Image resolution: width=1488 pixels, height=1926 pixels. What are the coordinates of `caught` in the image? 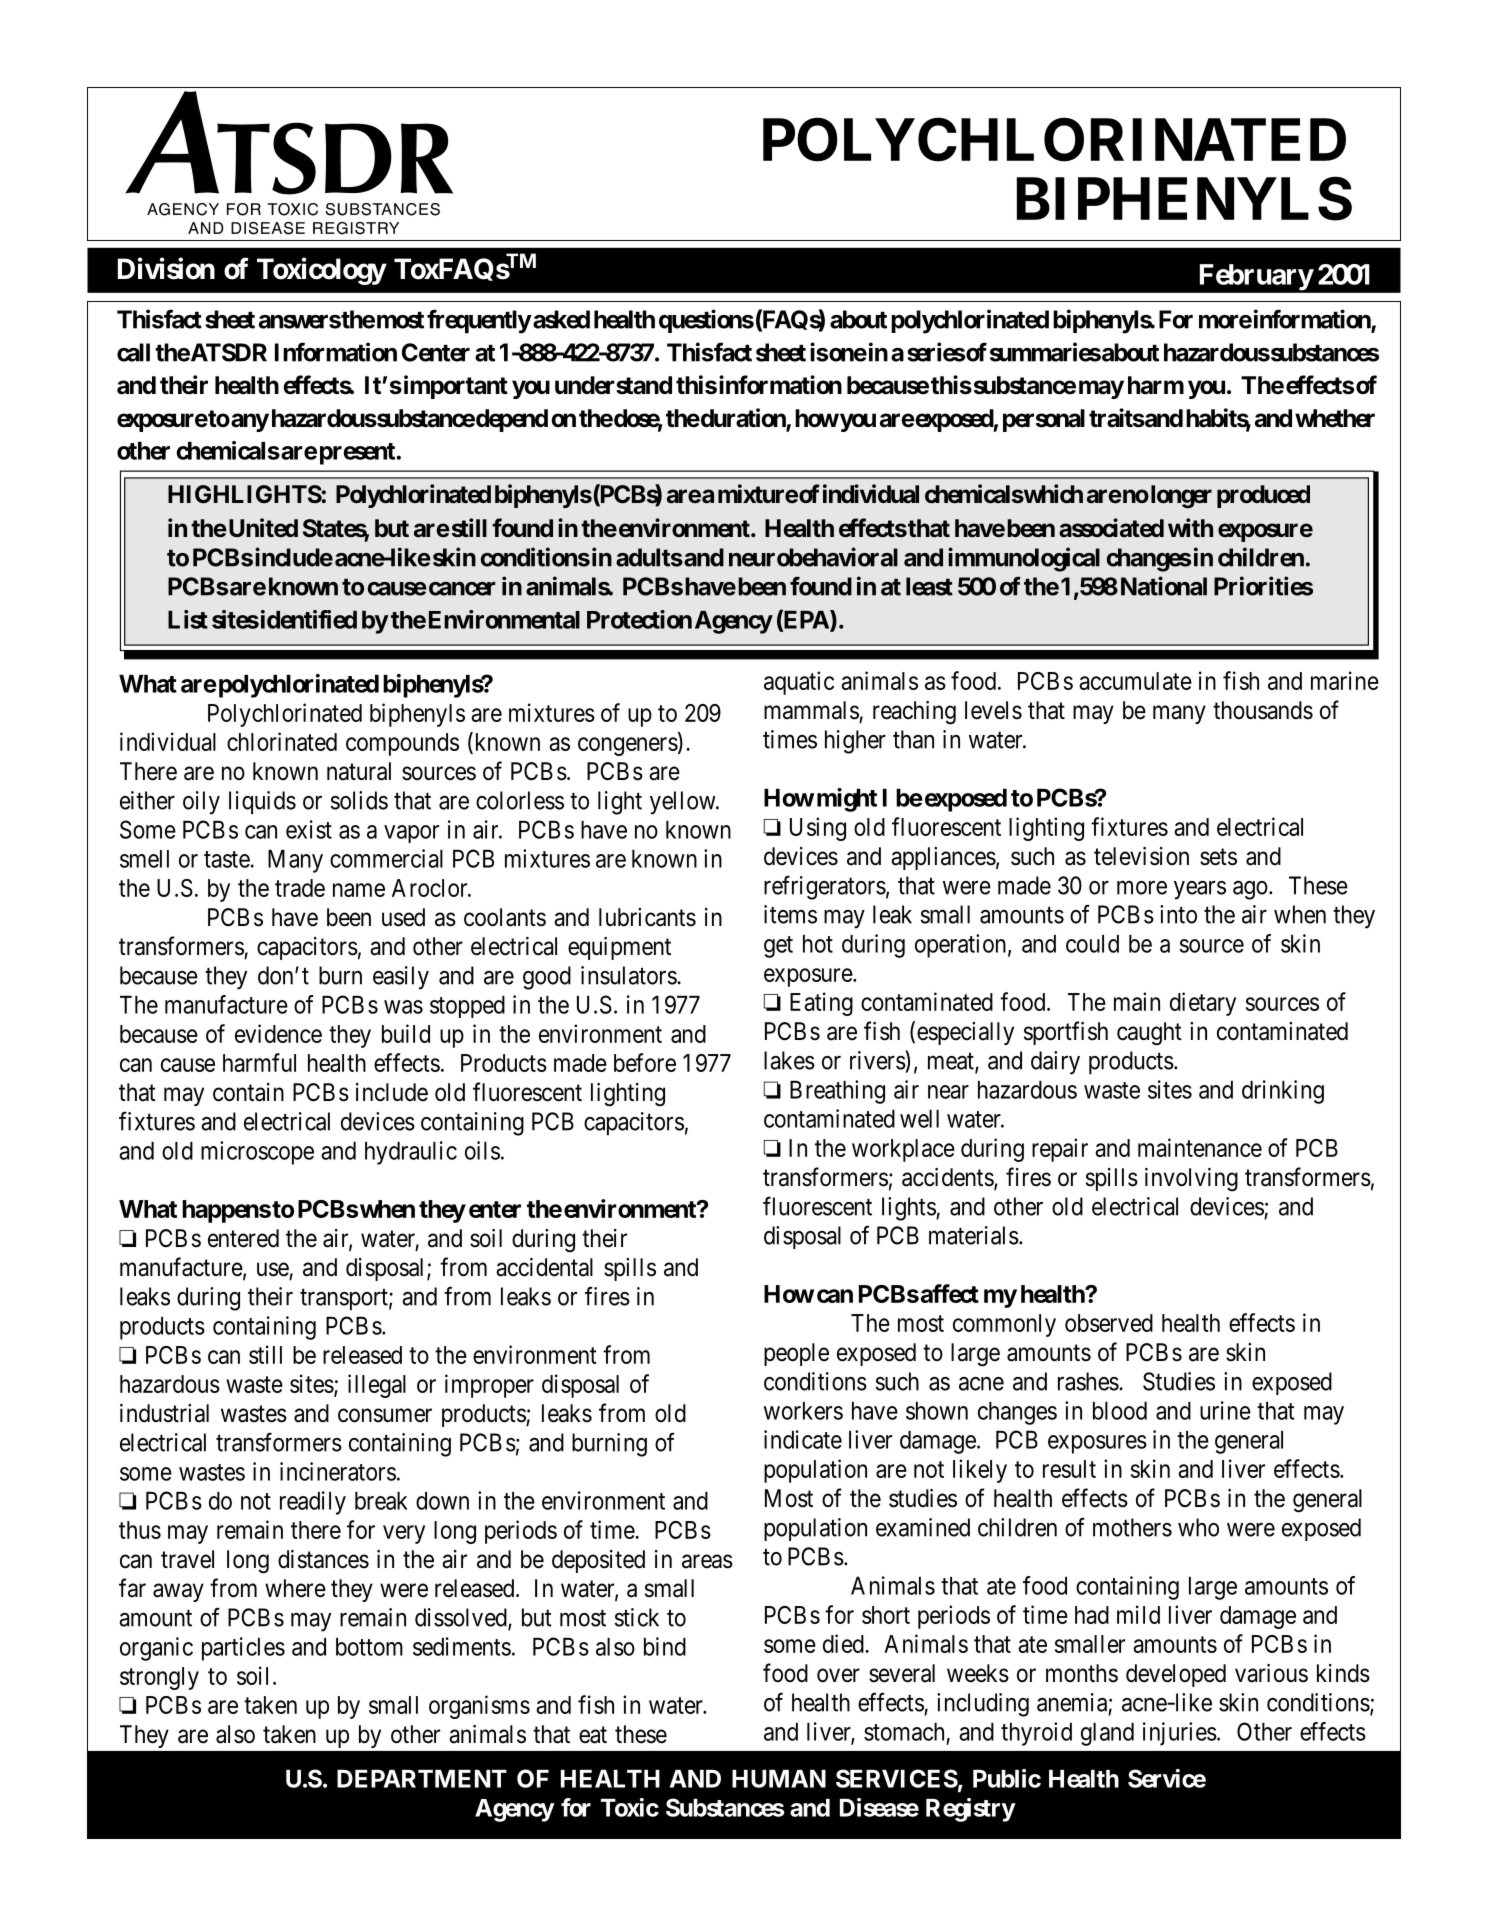 It's located at (1149, 1034).
